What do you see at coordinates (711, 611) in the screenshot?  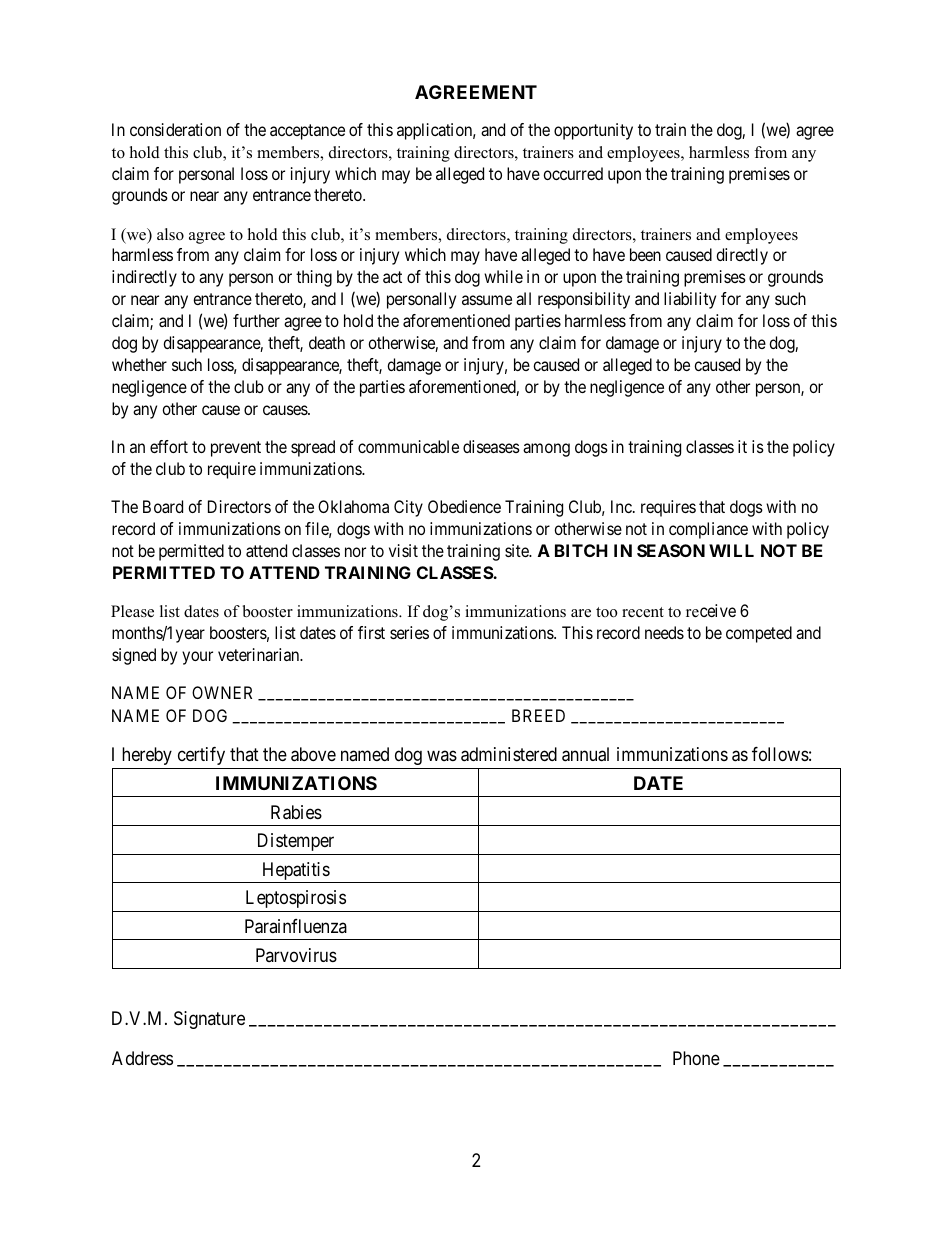 I see `receive` at bounding box center [711, 611].
